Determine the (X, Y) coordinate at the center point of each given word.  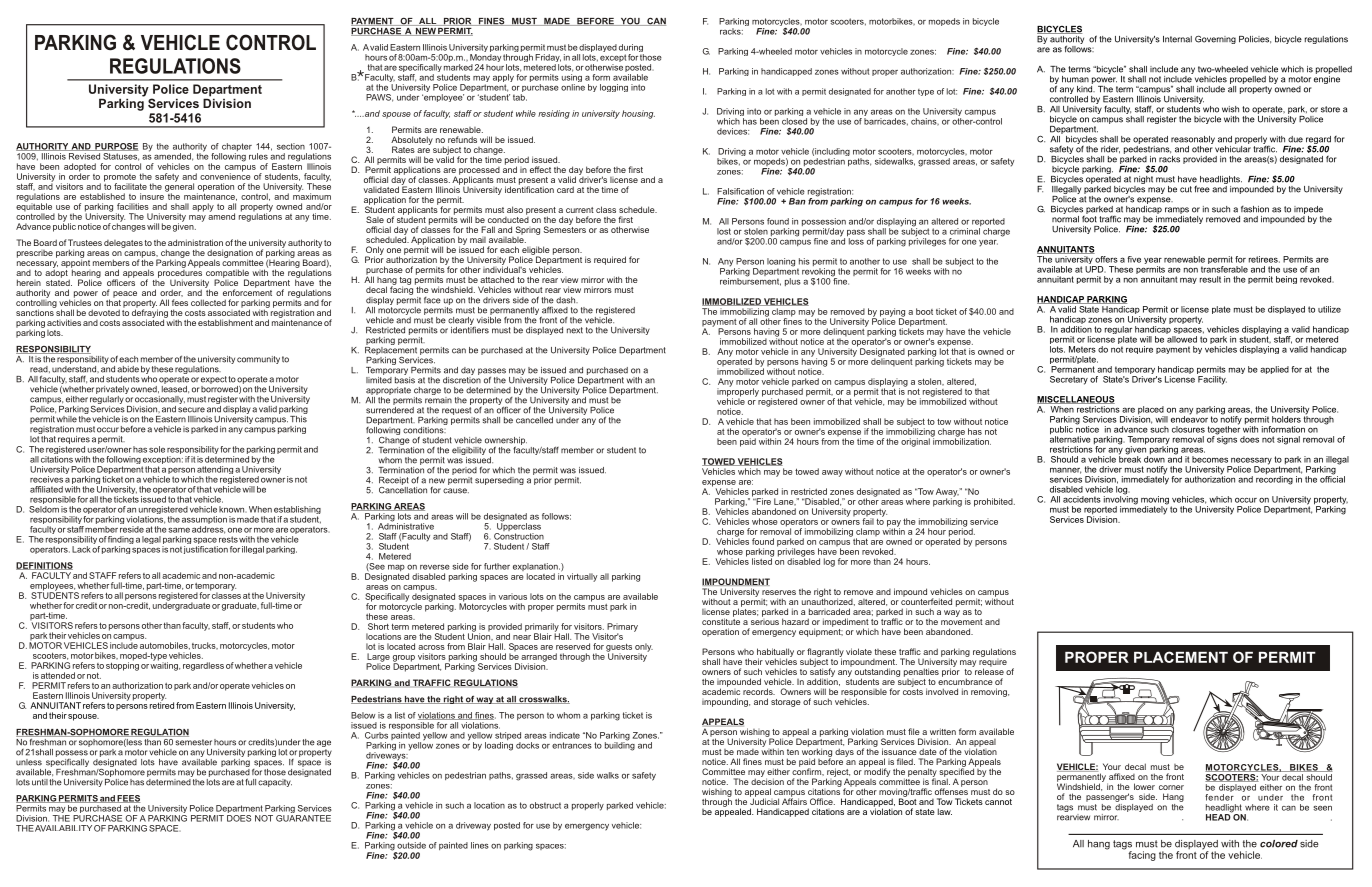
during (631, 49)
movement (962, 620)
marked (458, 67)
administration (195, 242)
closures (1188, 429)
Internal (1177, 39)
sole (157, 449)
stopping (122, 665)
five (1134, 259)
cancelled (534, 420)
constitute (721, 620)
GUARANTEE (303, 817)
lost (724, 231)
